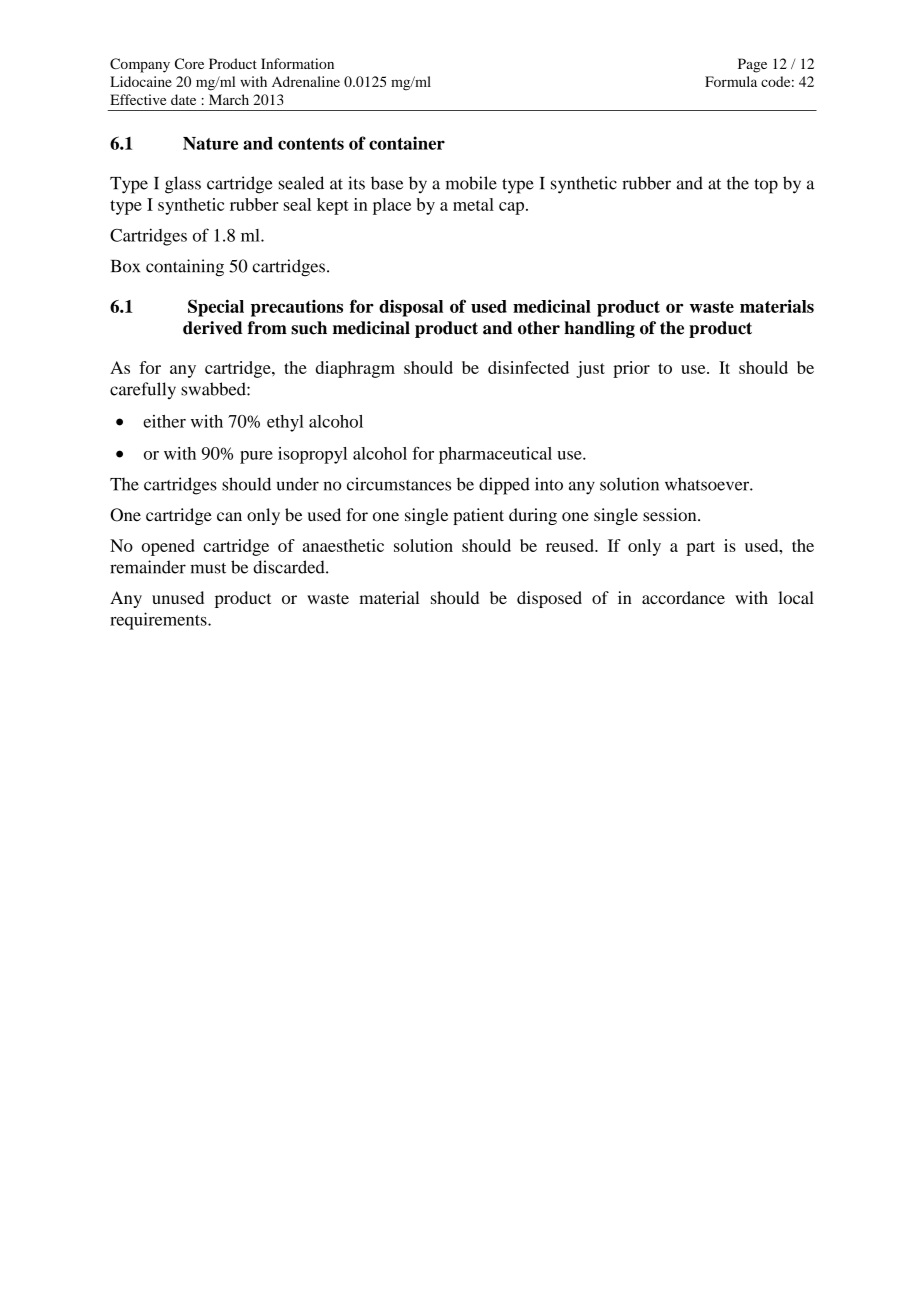 The width and height of the image is (924, 1308). I want to click on Core, so click(189, 63).
